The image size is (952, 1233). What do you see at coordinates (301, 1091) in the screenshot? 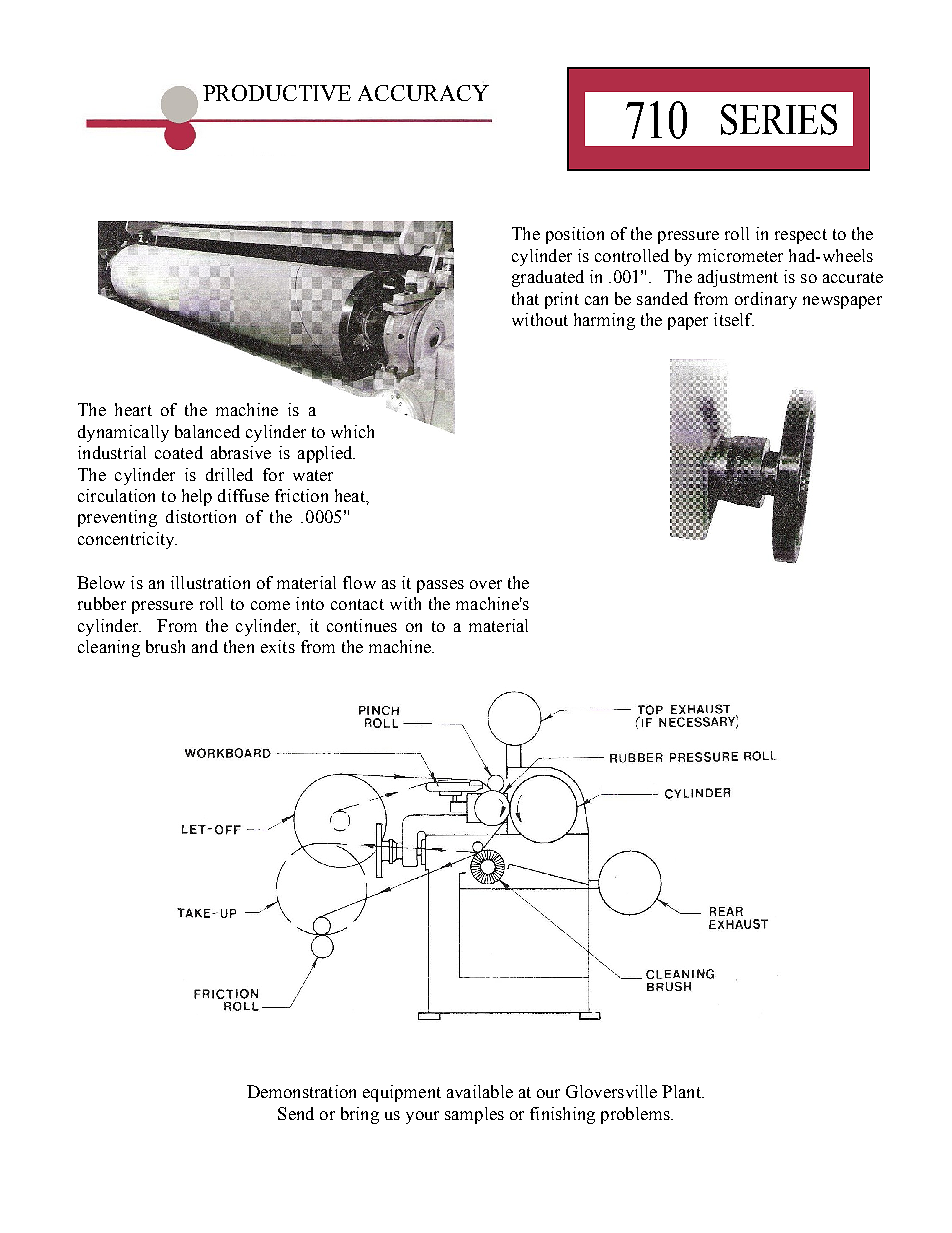
I see `Demonstration` at bounding box center [301, 1091].
